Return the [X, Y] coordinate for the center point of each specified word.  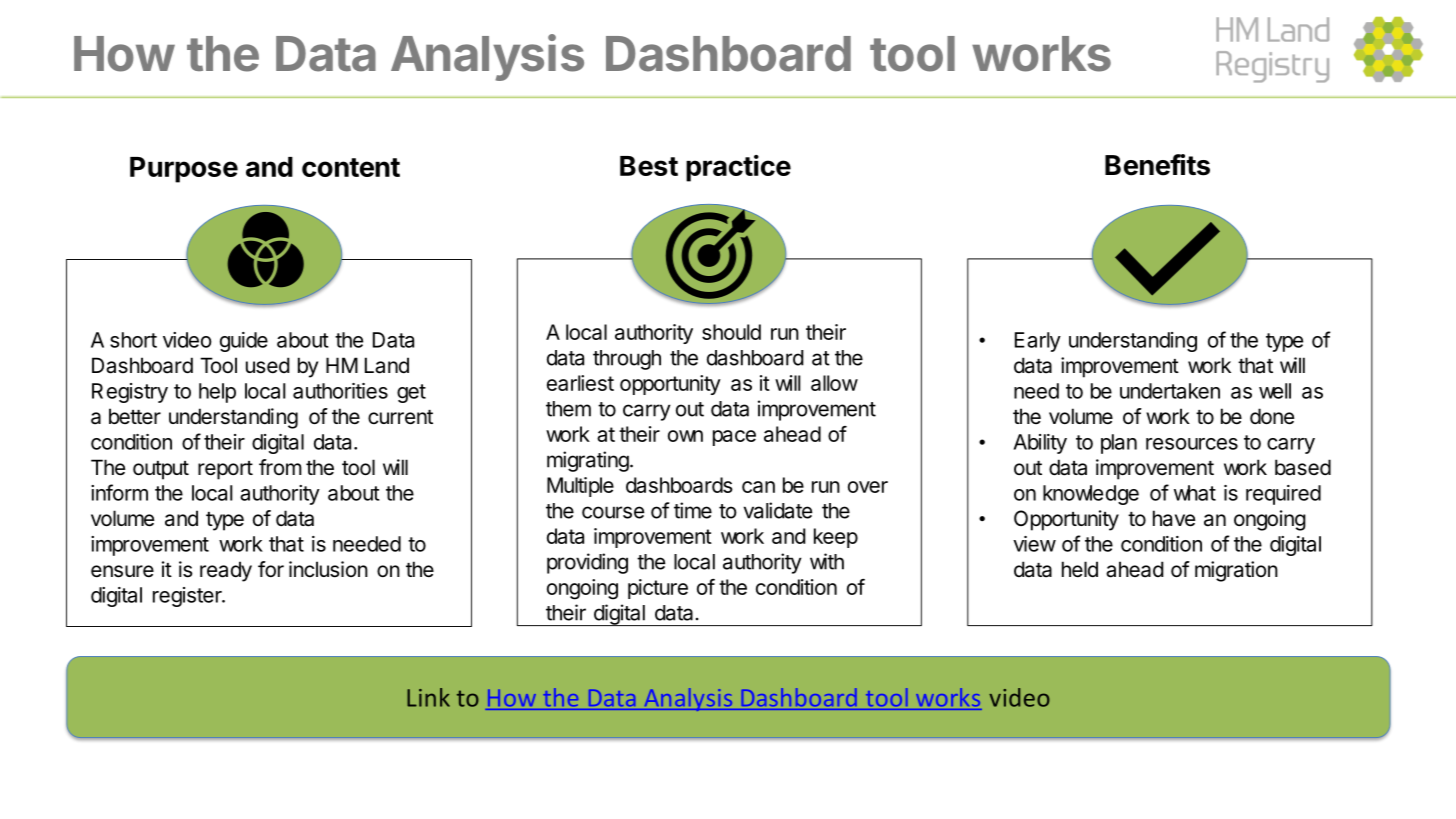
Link [428, 697]
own [685, 436]
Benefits [1157, 165]
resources [1192, 444]
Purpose [184, 170]
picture [658, 589]
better [135, 416]
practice [738, 168]
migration [1236, 571]
